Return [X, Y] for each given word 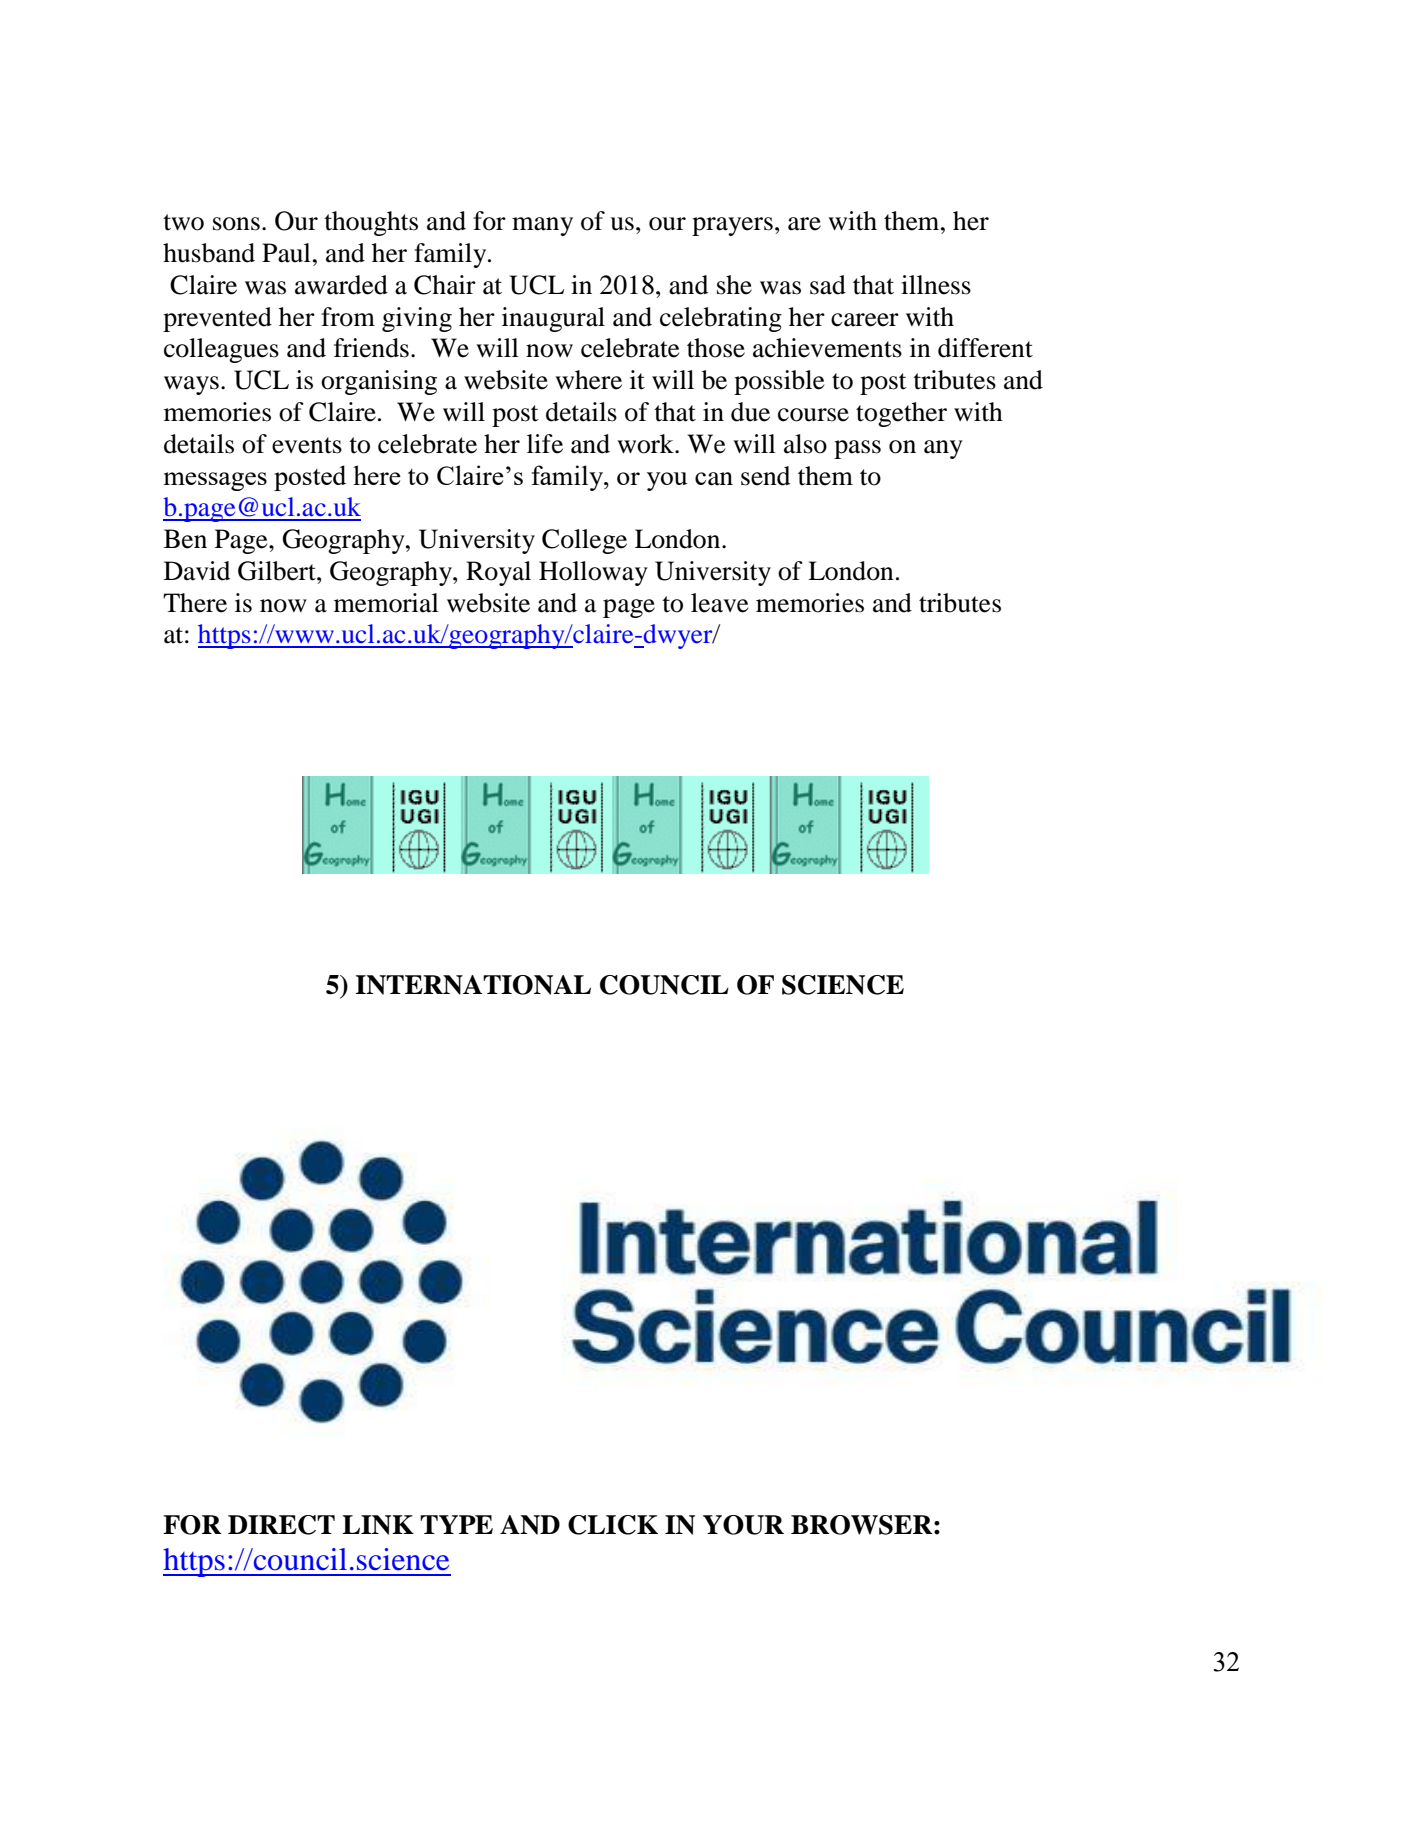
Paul [286, 253]
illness [936, 285]
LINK [378, 1525]
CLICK [613, 1525]
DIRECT [281, 1525]
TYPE [456, 1524]
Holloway [593, 573]
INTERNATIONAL [473, 985]
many [542, 226]
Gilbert [278, 571]
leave [719, 603]
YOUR [743, 1525]
